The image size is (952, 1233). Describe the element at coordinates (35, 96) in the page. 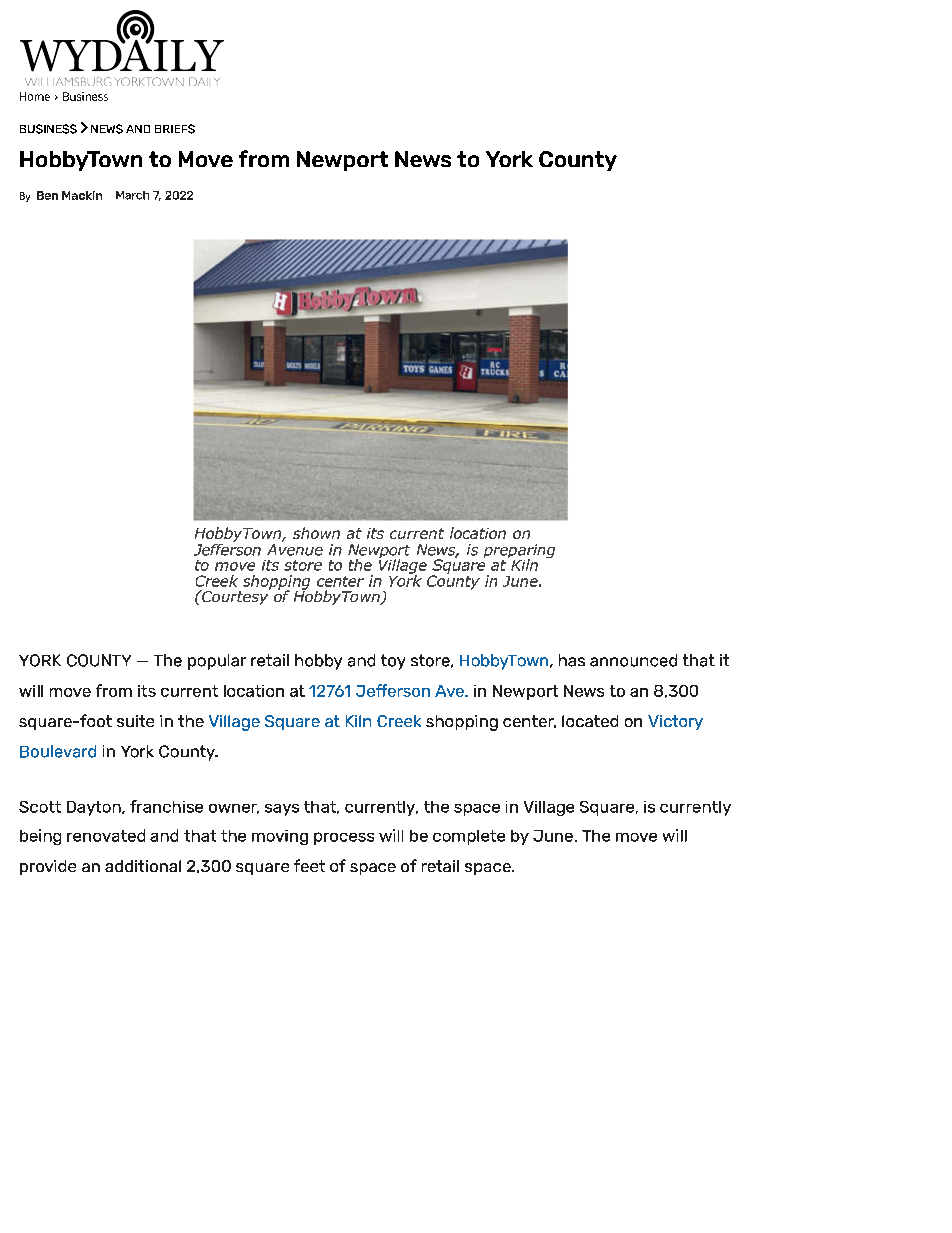

I see `Home` at that location.
